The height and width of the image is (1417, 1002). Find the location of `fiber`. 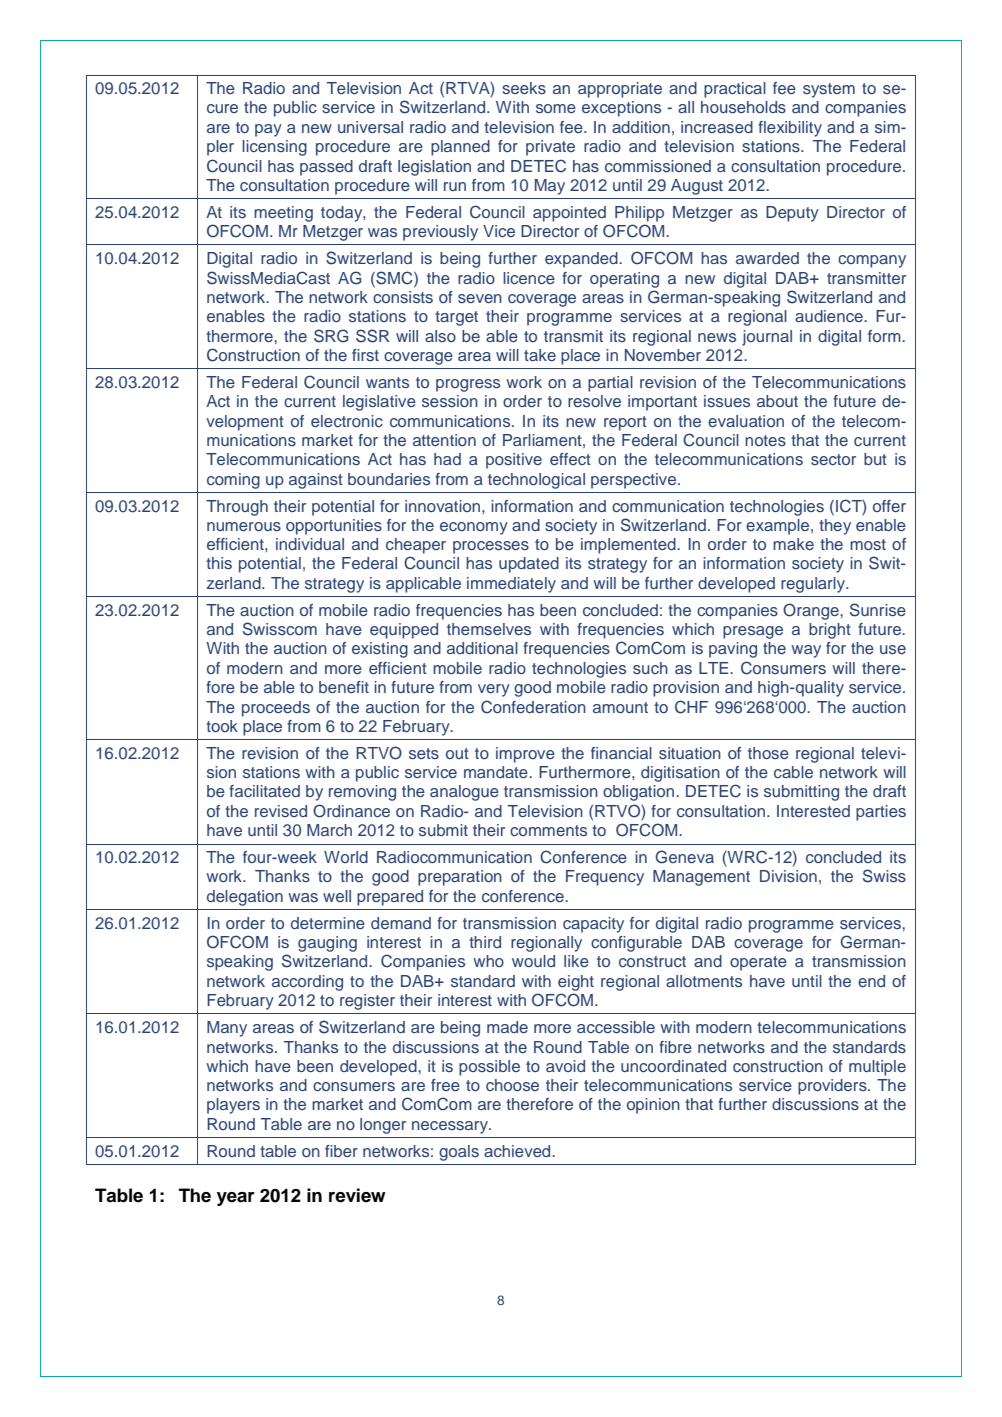

fiber is located at coordinates (341, 1151).
